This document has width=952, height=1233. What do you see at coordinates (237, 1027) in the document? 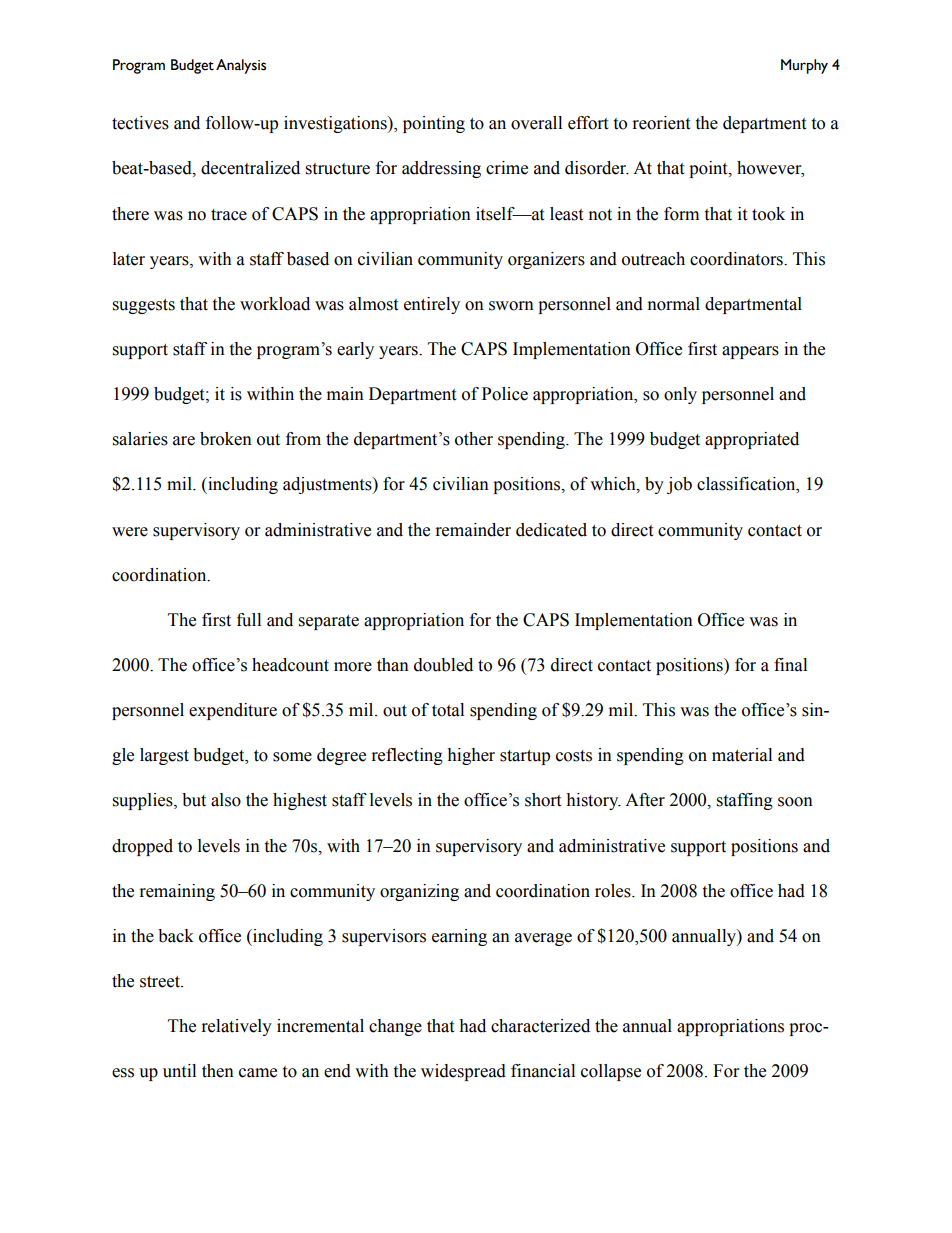
I see `relatively` at bounding box center [237, 1027].
